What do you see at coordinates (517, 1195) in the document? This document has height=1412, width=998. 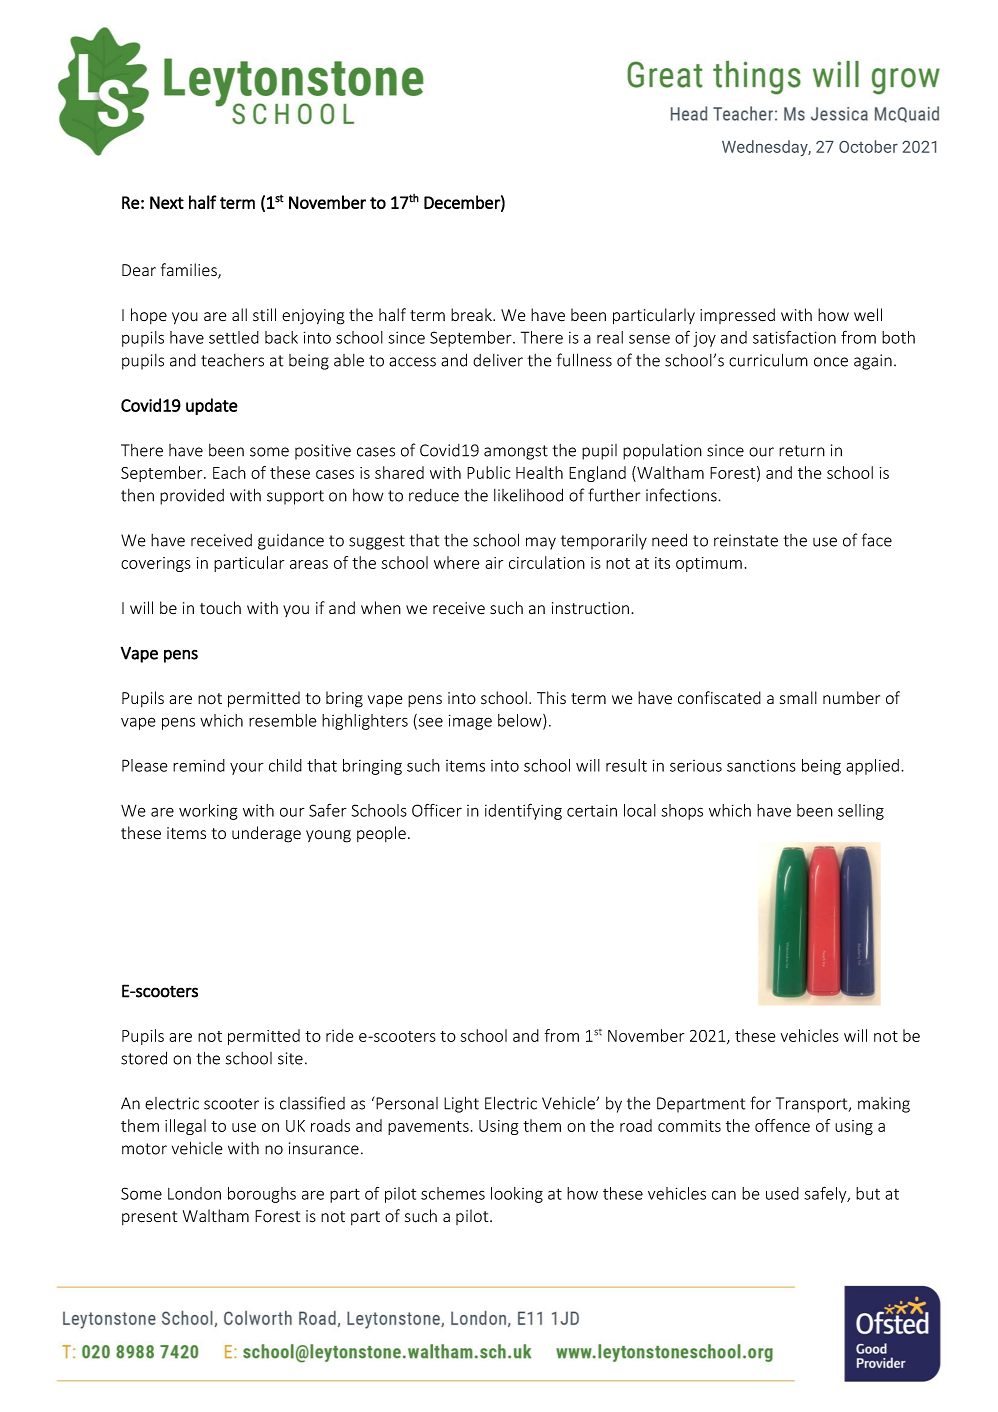 I see `looking` at bounding box center [517, 1195].
